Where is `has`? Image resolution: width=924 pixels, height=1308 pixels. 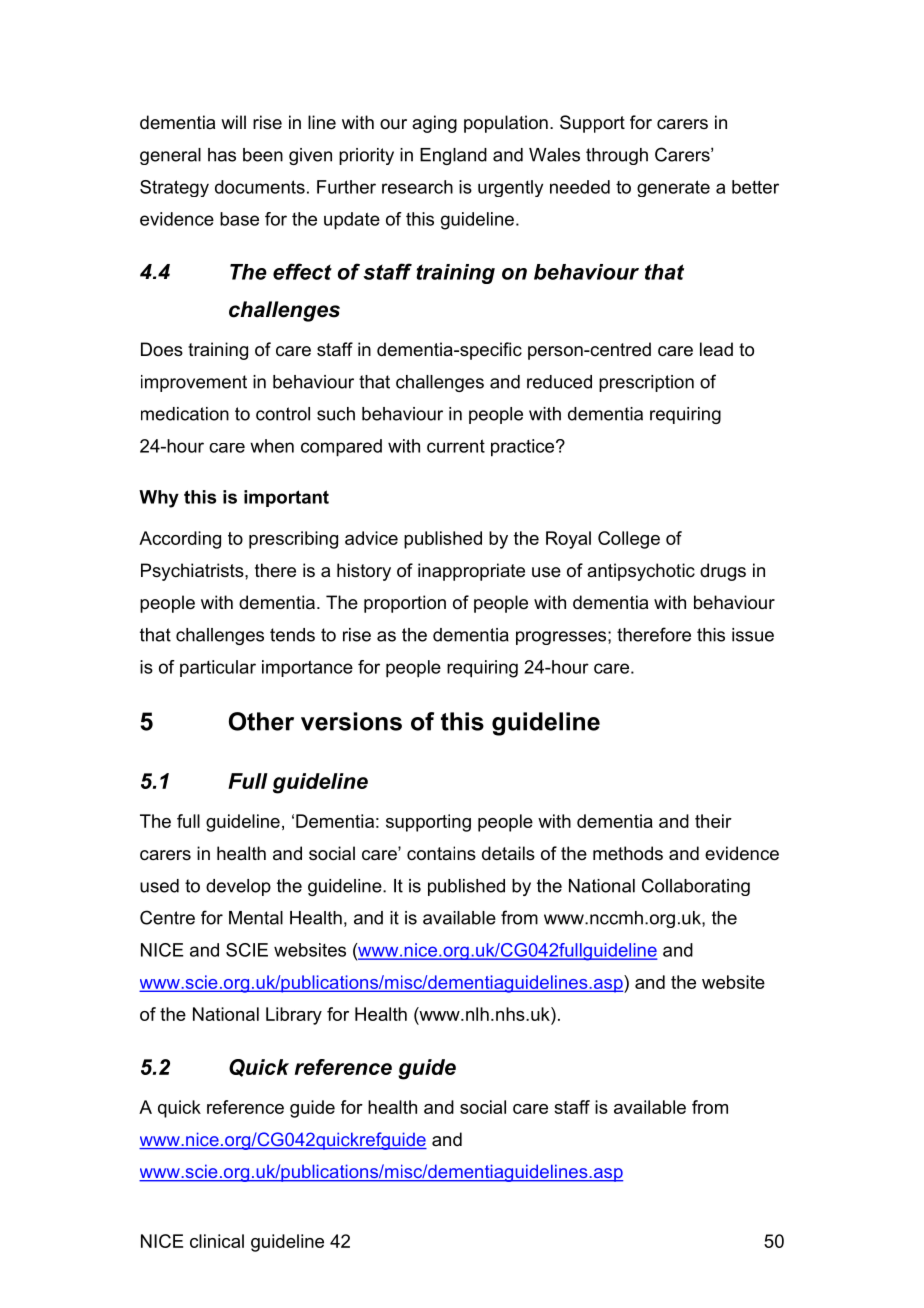 has is located at coordinates (222, 155).
